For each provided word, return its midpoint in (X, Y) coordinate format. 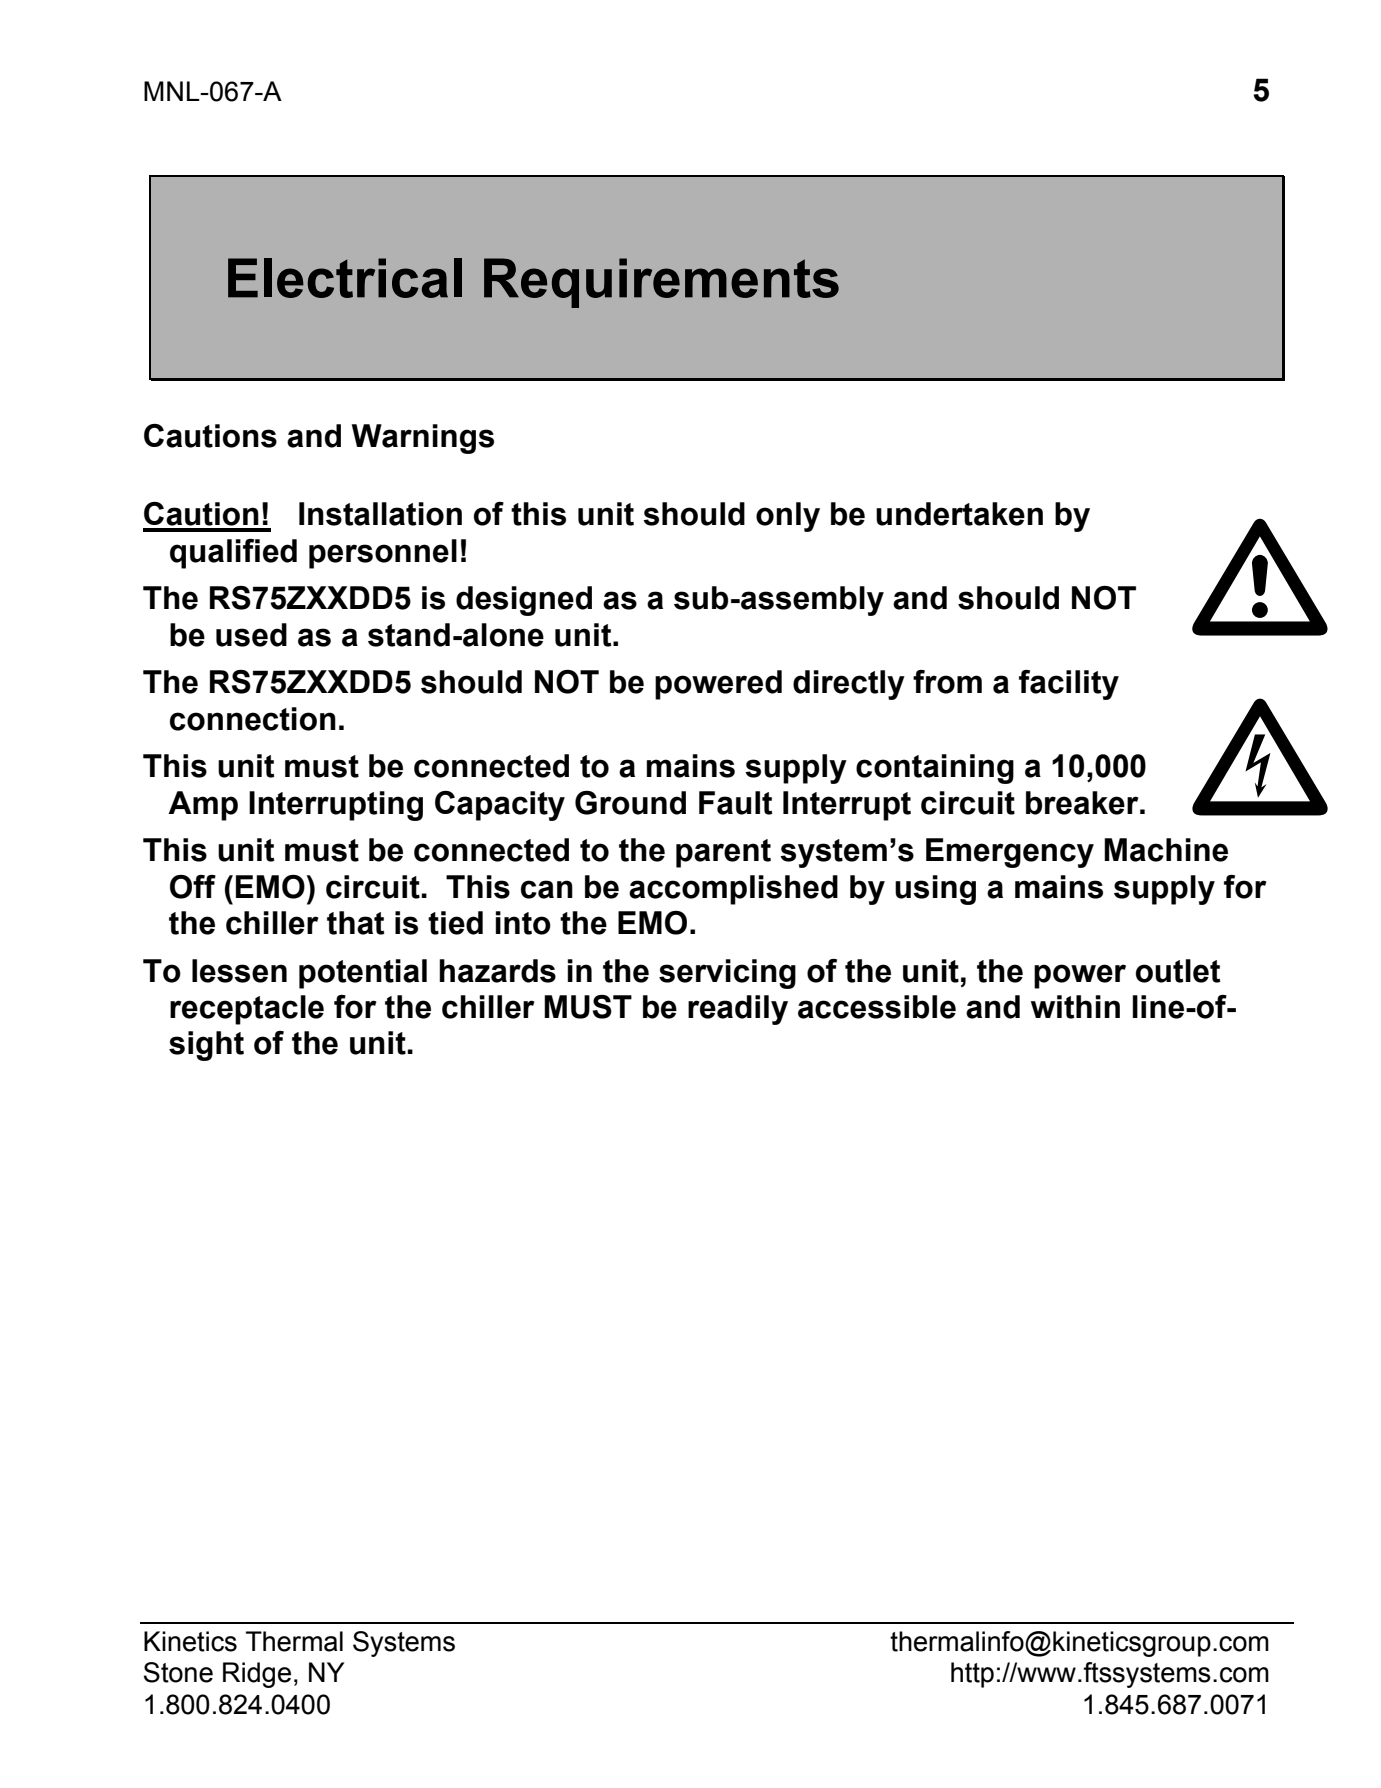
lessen (239, 971)
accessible (877, 1007)
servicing (727, 974)
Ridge (257, 1675)
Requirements (661, 283)
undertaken (959, 514)
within (1075, 1007)
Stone (178, 1672)
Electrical (345, 278)
